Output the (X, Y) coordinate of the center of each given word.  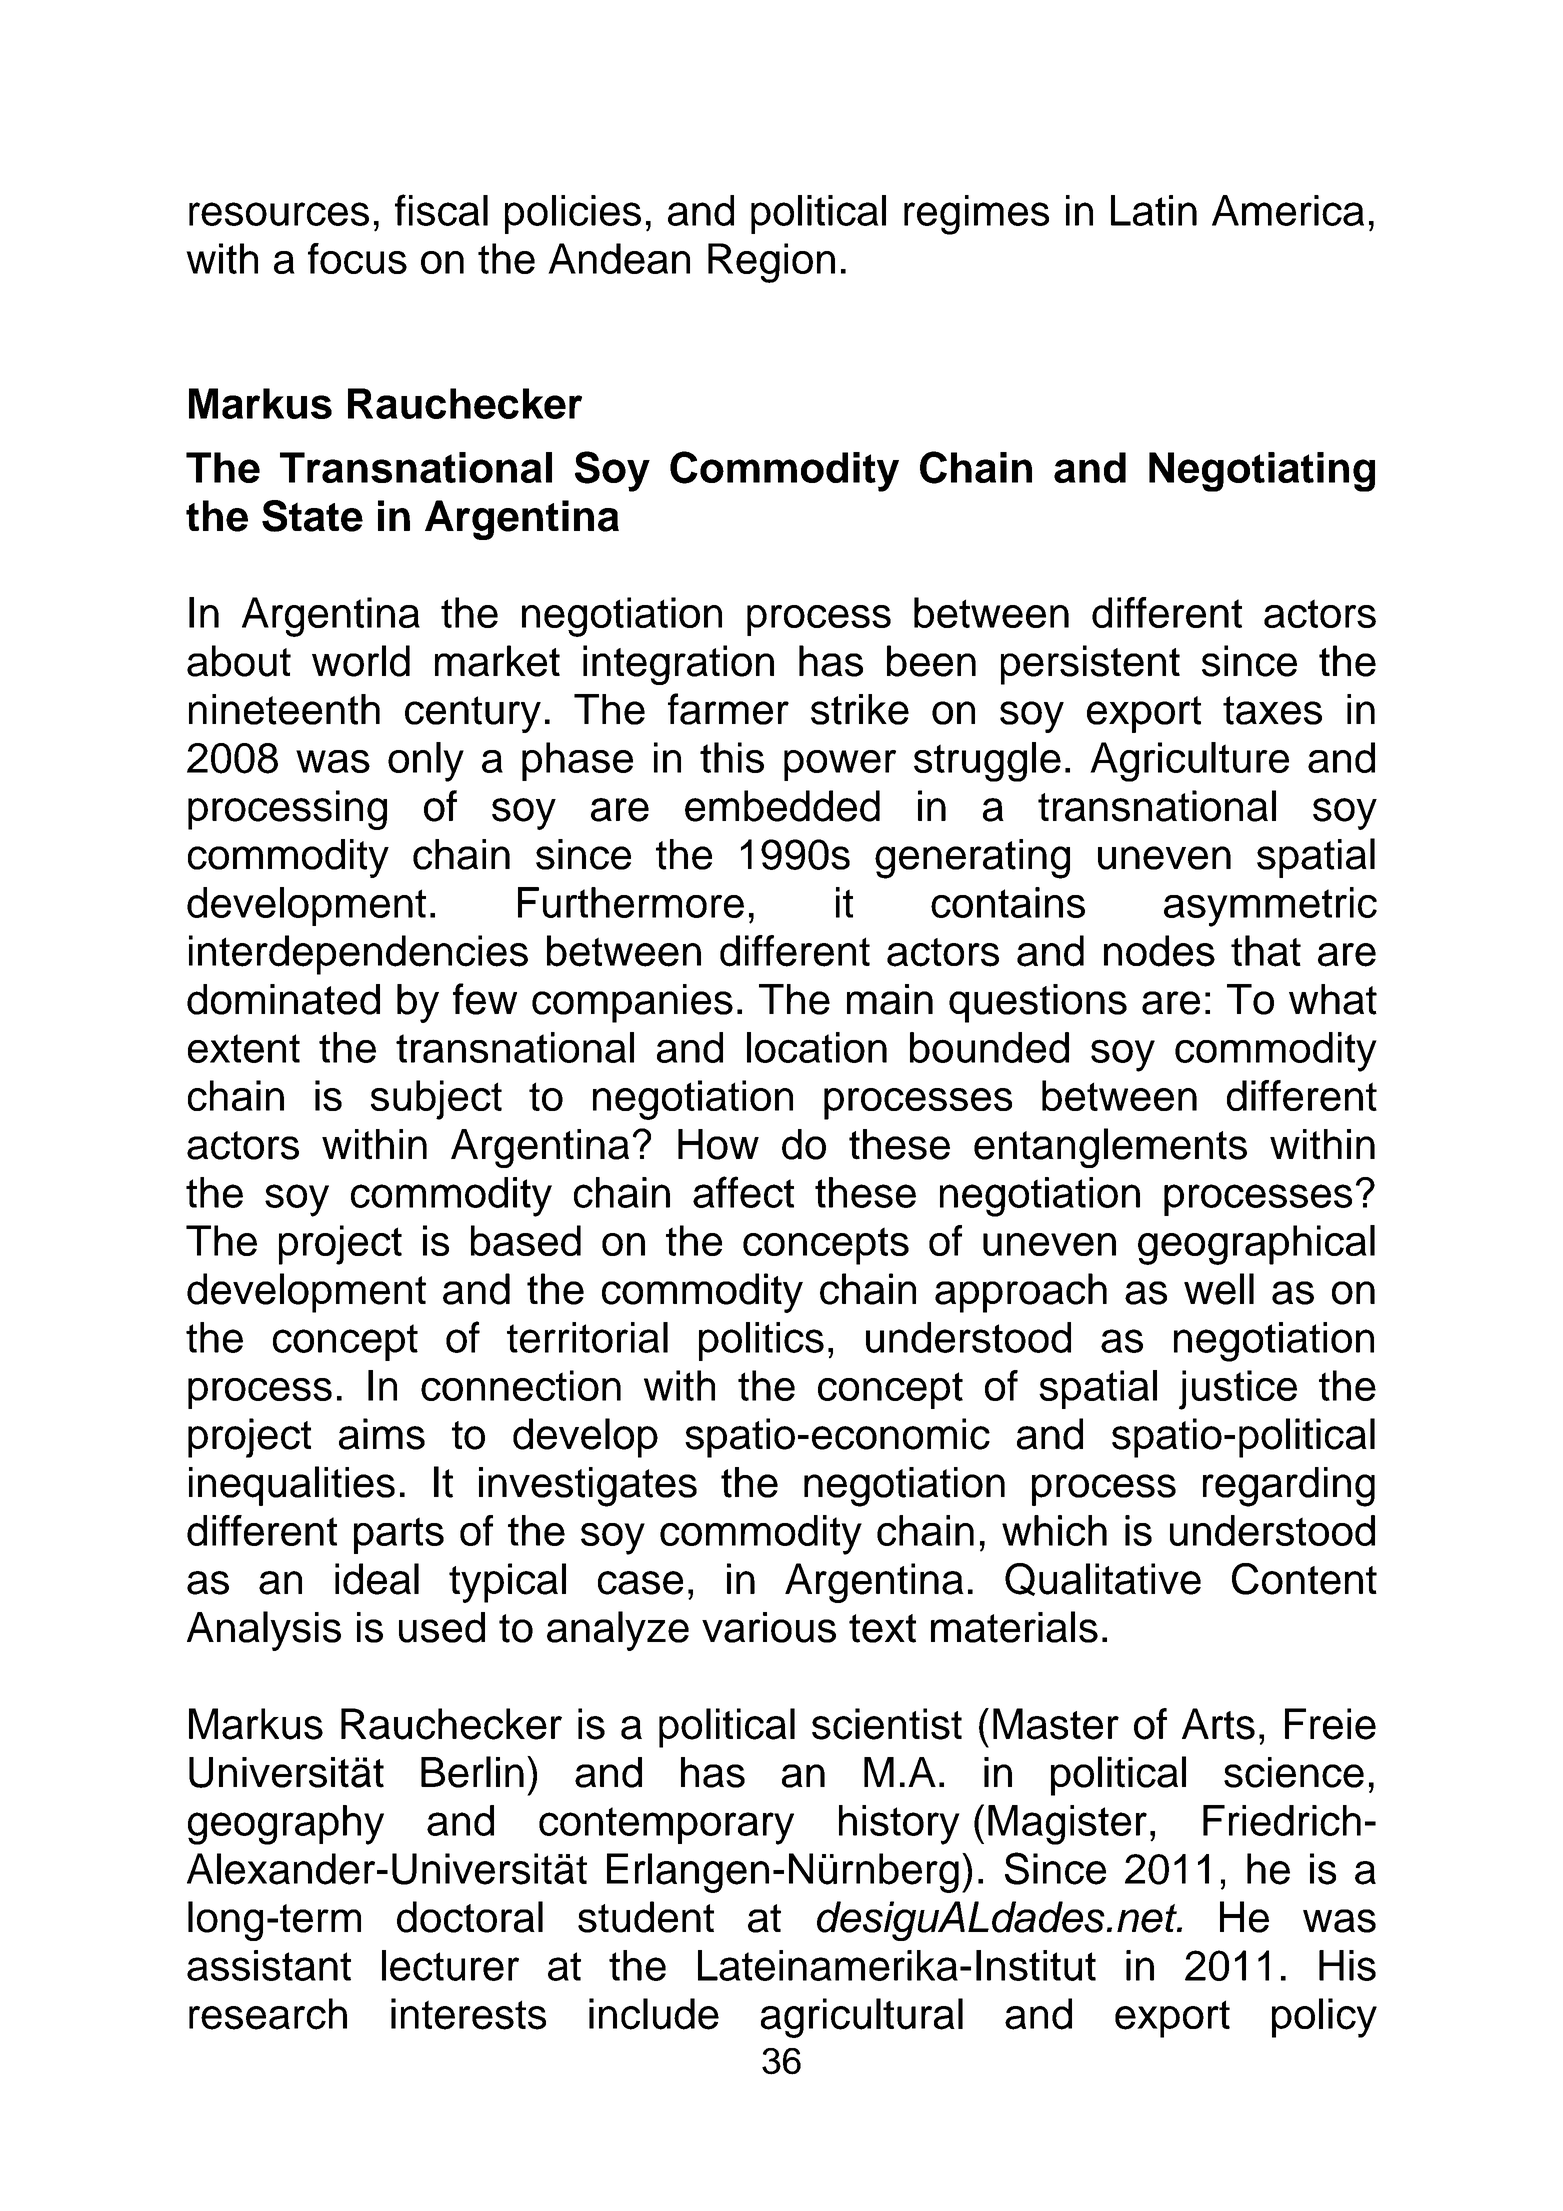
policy (1324, 2018)
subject (436, 1100)
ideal (377, 1579)
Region (771, 263)
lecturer (450, 1965)
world (361, 661)
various (769, 1627)
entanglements (1110, 1148)
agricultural (862, 2018)
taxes (1272, 710)
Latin (1154, 210)
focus (357, 258)
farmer (728, 709)
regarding (1289, 1487)
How (718, 1144)
